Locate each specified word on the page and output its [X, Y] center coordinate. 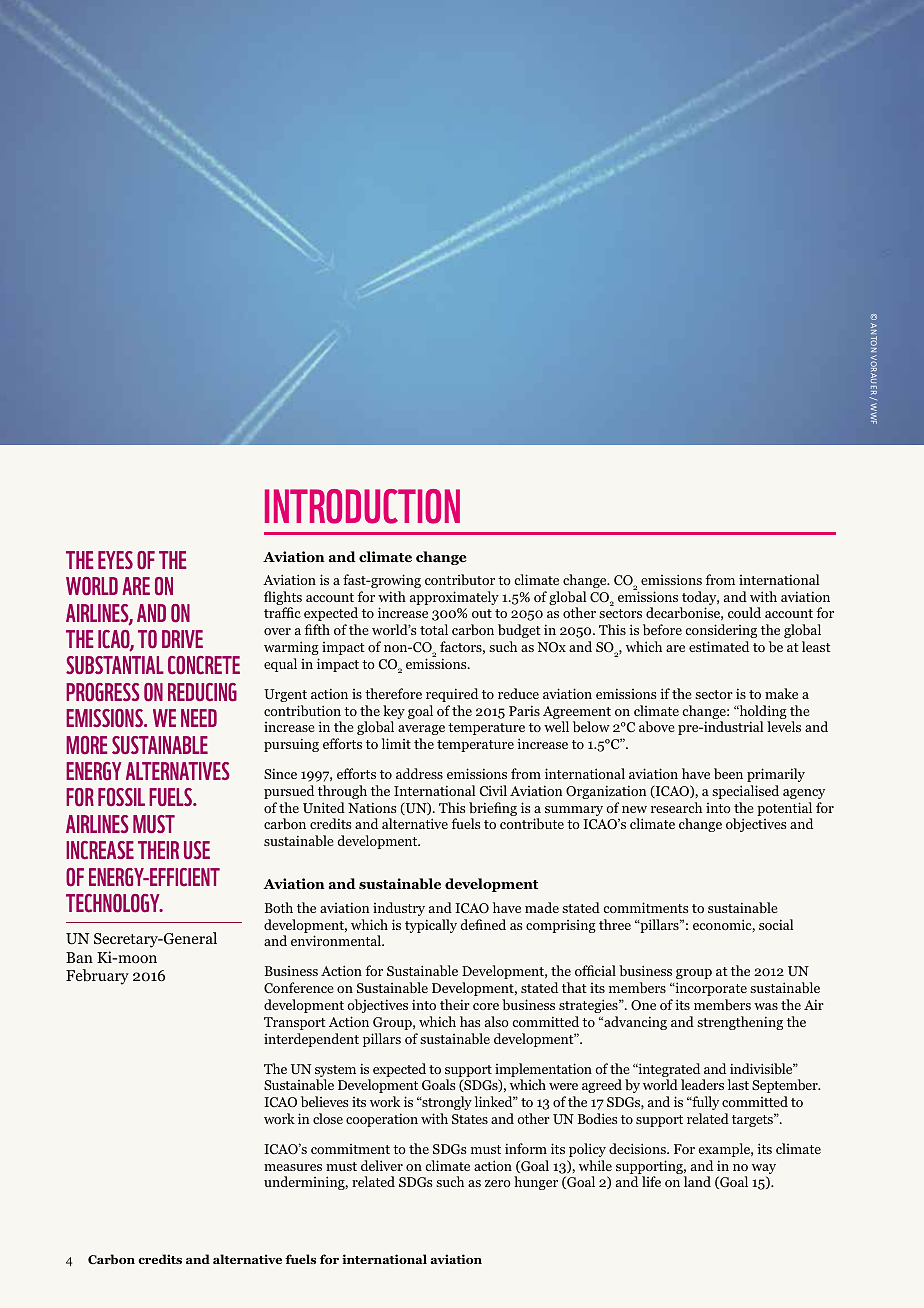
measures [293, 1167]
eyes [115, 560]
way [764, 1170]
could [744, 612]
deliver [382, 1165]
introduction [362, 506]
